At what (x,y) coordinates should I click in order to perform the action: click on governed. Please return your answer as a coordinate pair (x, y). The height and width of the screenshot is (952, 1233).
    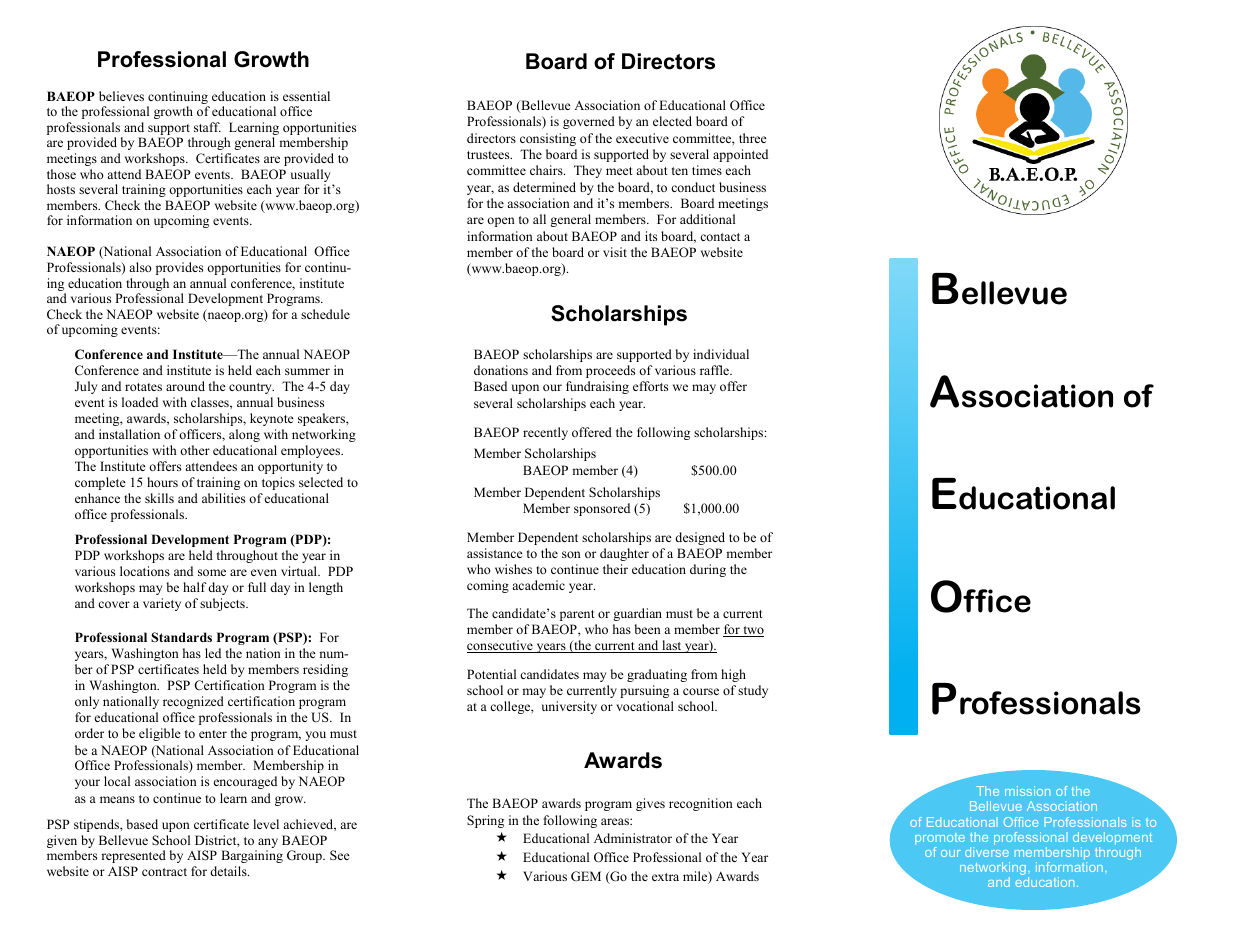
    Looking at the image, I should click on (589, 122).
